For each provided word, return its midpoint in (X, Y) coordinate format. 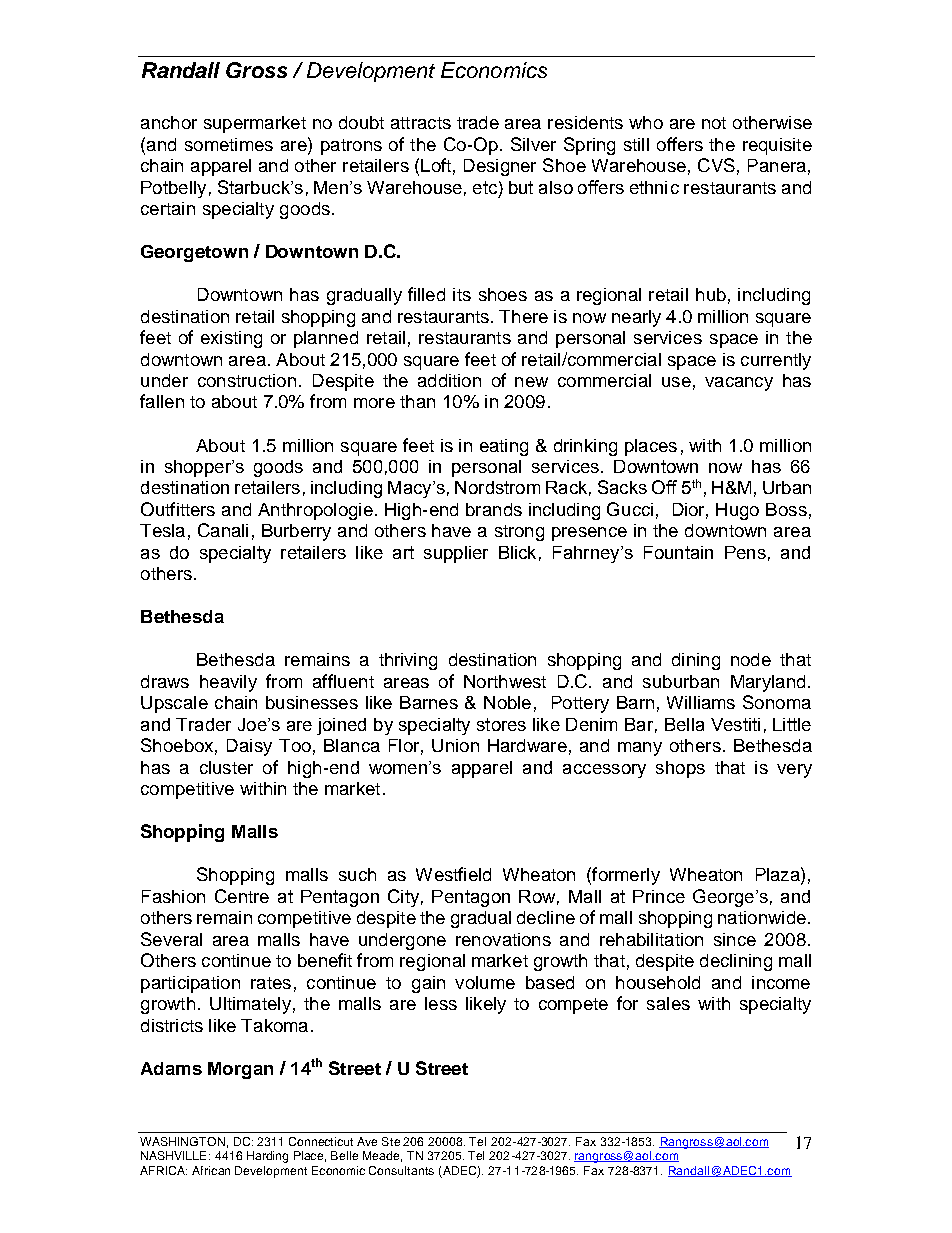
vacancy (739, 384)
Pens (745, 552)
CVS (716, 165)
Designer (500, 167)
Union (455, 745)
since (735, 939)
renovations (503, 939)
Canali (223, 530)
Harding (267, 1157)
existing (231, 339)
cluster (226, 767)
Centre (242, 896)
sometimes (229, 144)
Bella (684, 724)
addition (449, 380)
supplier (456, 554)
